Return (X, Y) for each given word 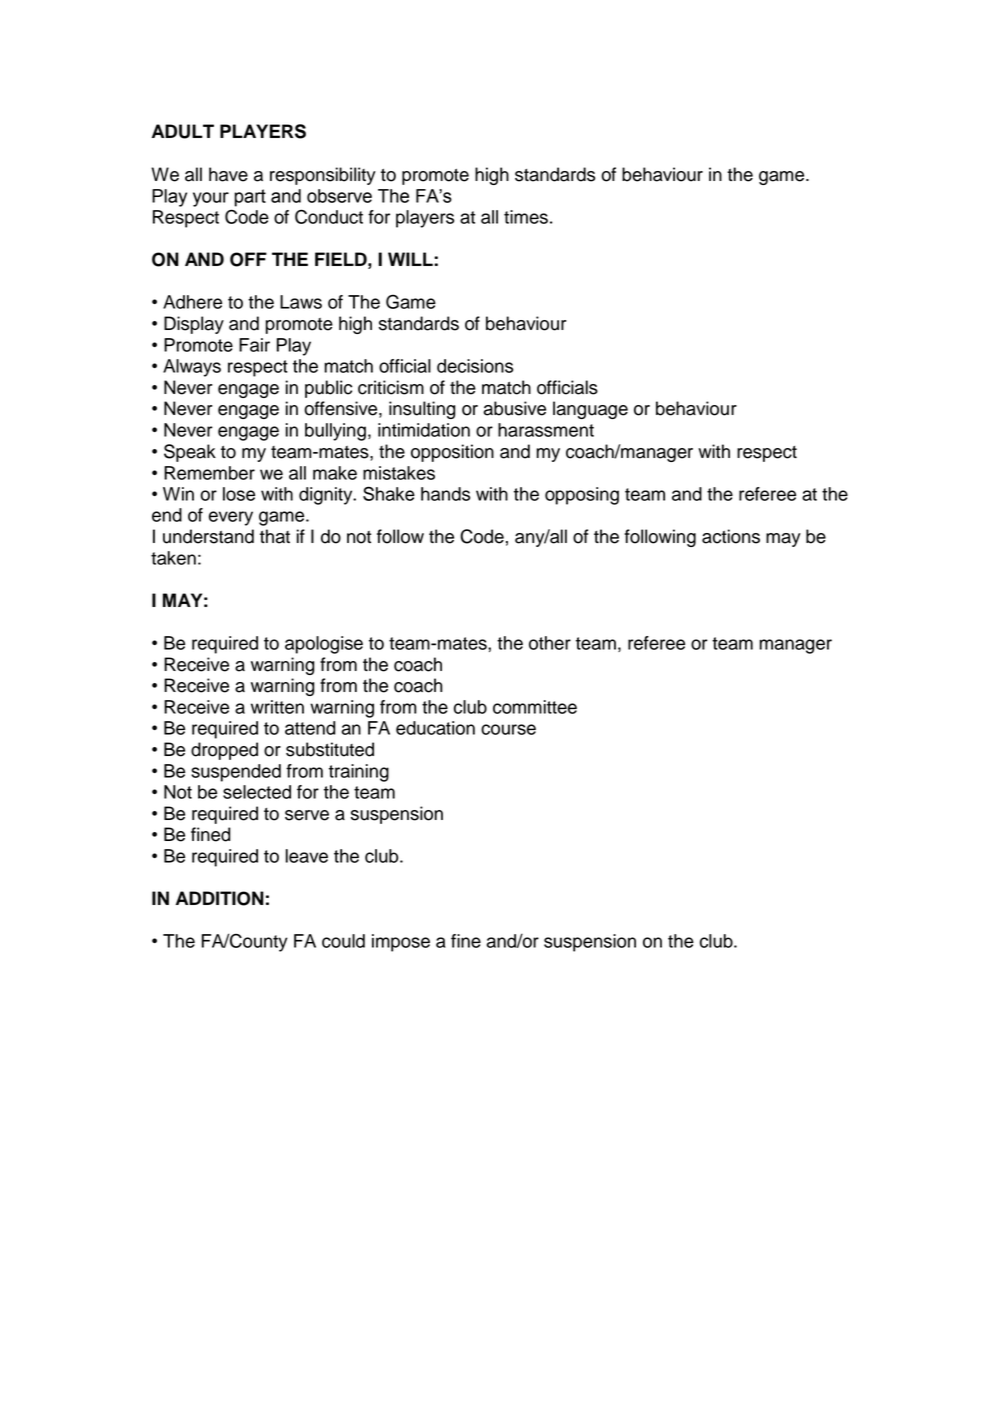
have (228, 174)
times (526, 217)
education (435, 728)
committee (535, 707)
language (590, 410)
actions (731, 536)
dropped (224, 751)
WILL (411, 259)
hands (445, 494)
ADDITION (220, 898)
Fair (254, 345)
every (231, 518)
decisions (475, 366)
